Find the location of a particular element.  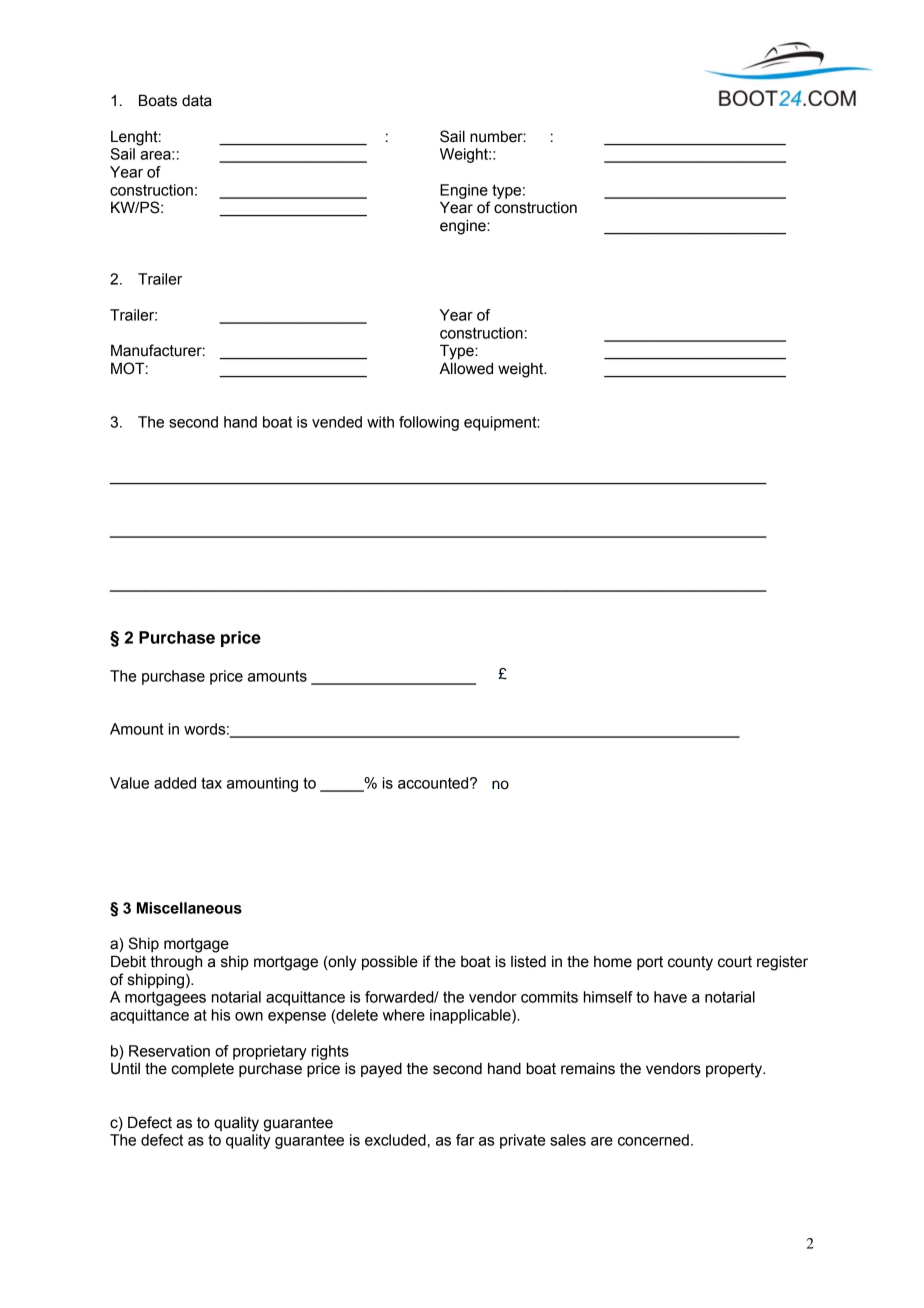

data is located at coordinates (197, 101).
